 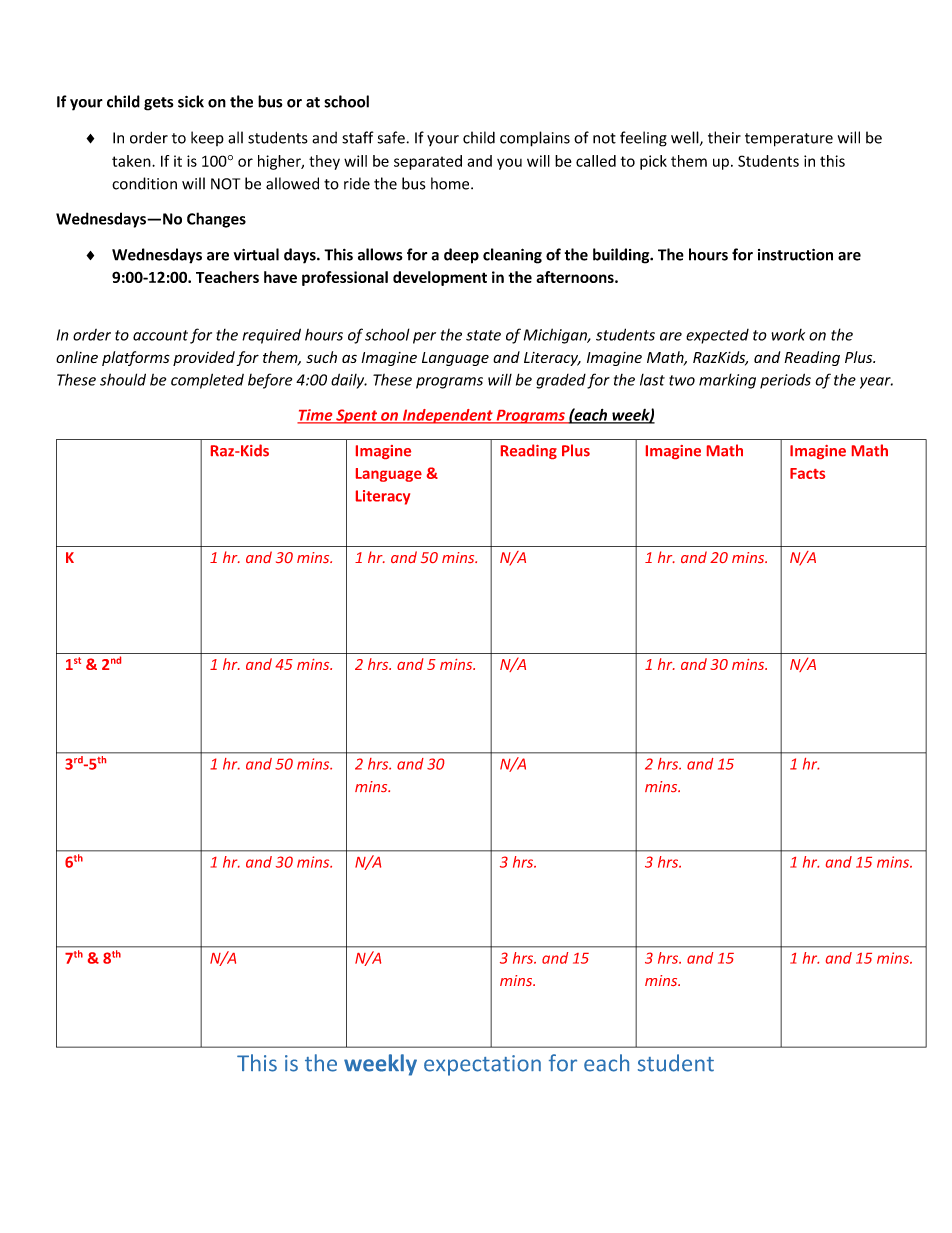 What do you see at coordinates (316, 416) in the screenshot?
I see `Time` at bounding box center [316, 416].
